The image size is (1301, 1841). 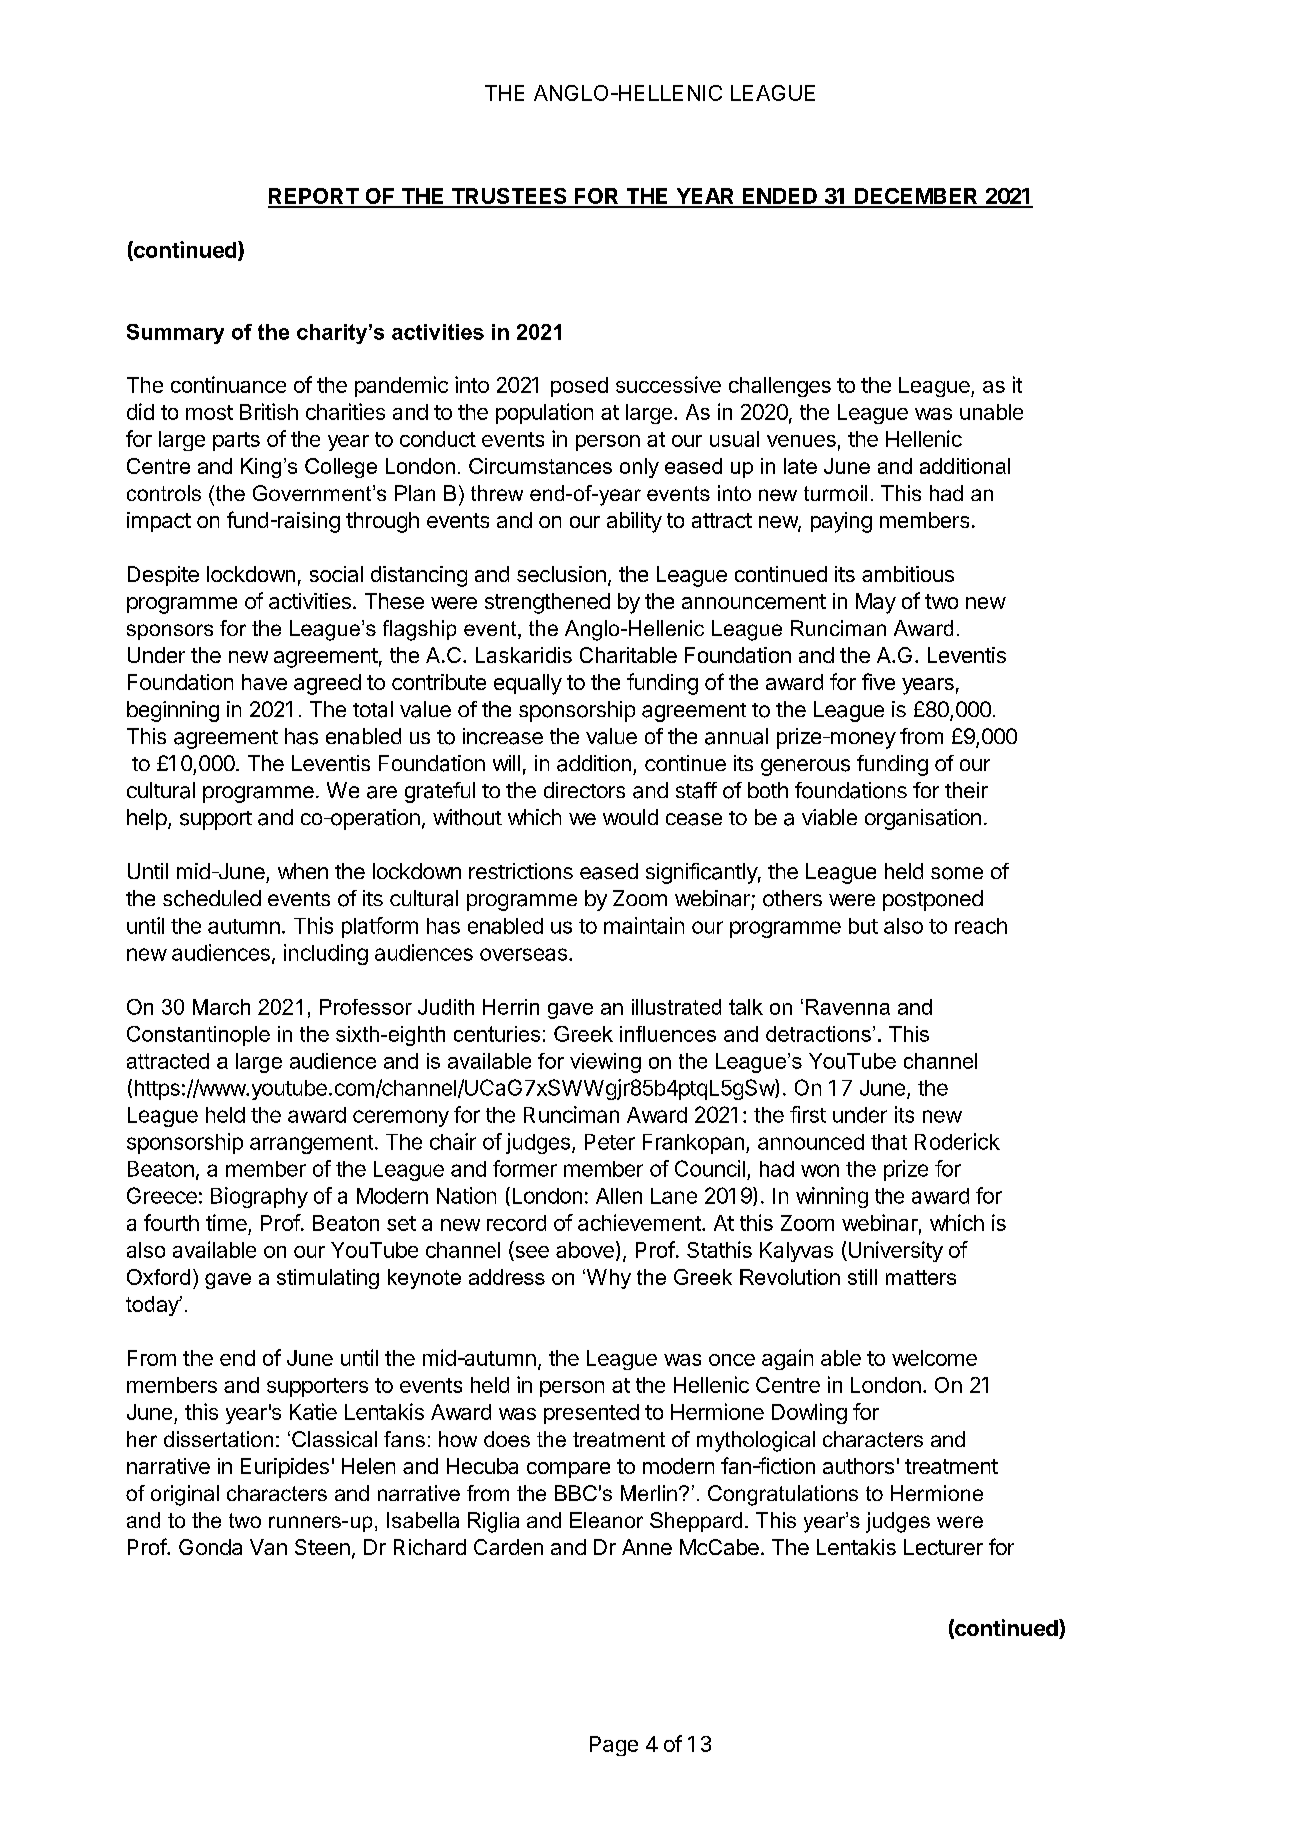 I want to click on posed, so click(x=579, y=387).
